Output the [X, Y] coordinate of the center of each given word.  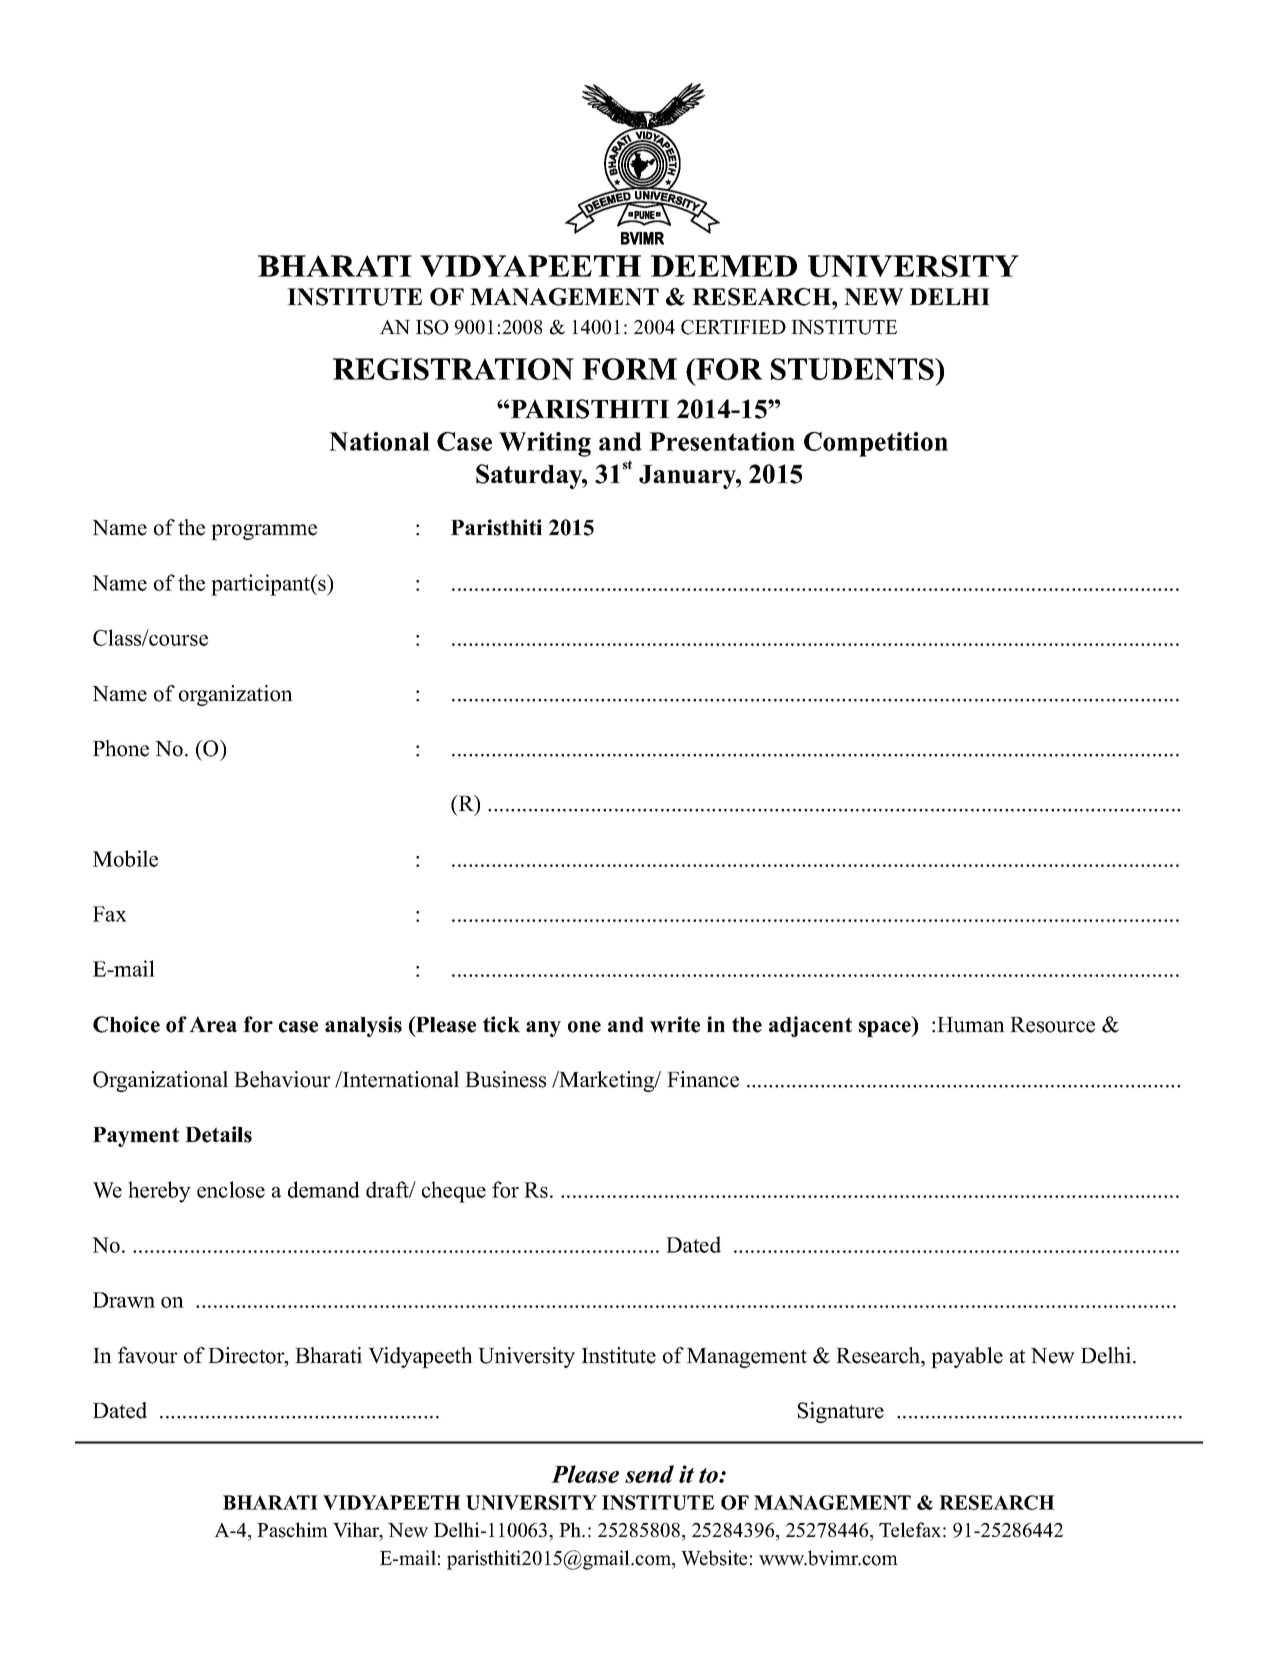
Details [218, 1134]
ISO [432, 327]
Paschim [292, 1530]
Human [971, 1025]
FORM [629, 369]
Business [505, 1079]
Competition [876, 444]
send [649, 1474]
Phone [121, 748]
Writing [545, 444]
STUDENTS [854, 369]
